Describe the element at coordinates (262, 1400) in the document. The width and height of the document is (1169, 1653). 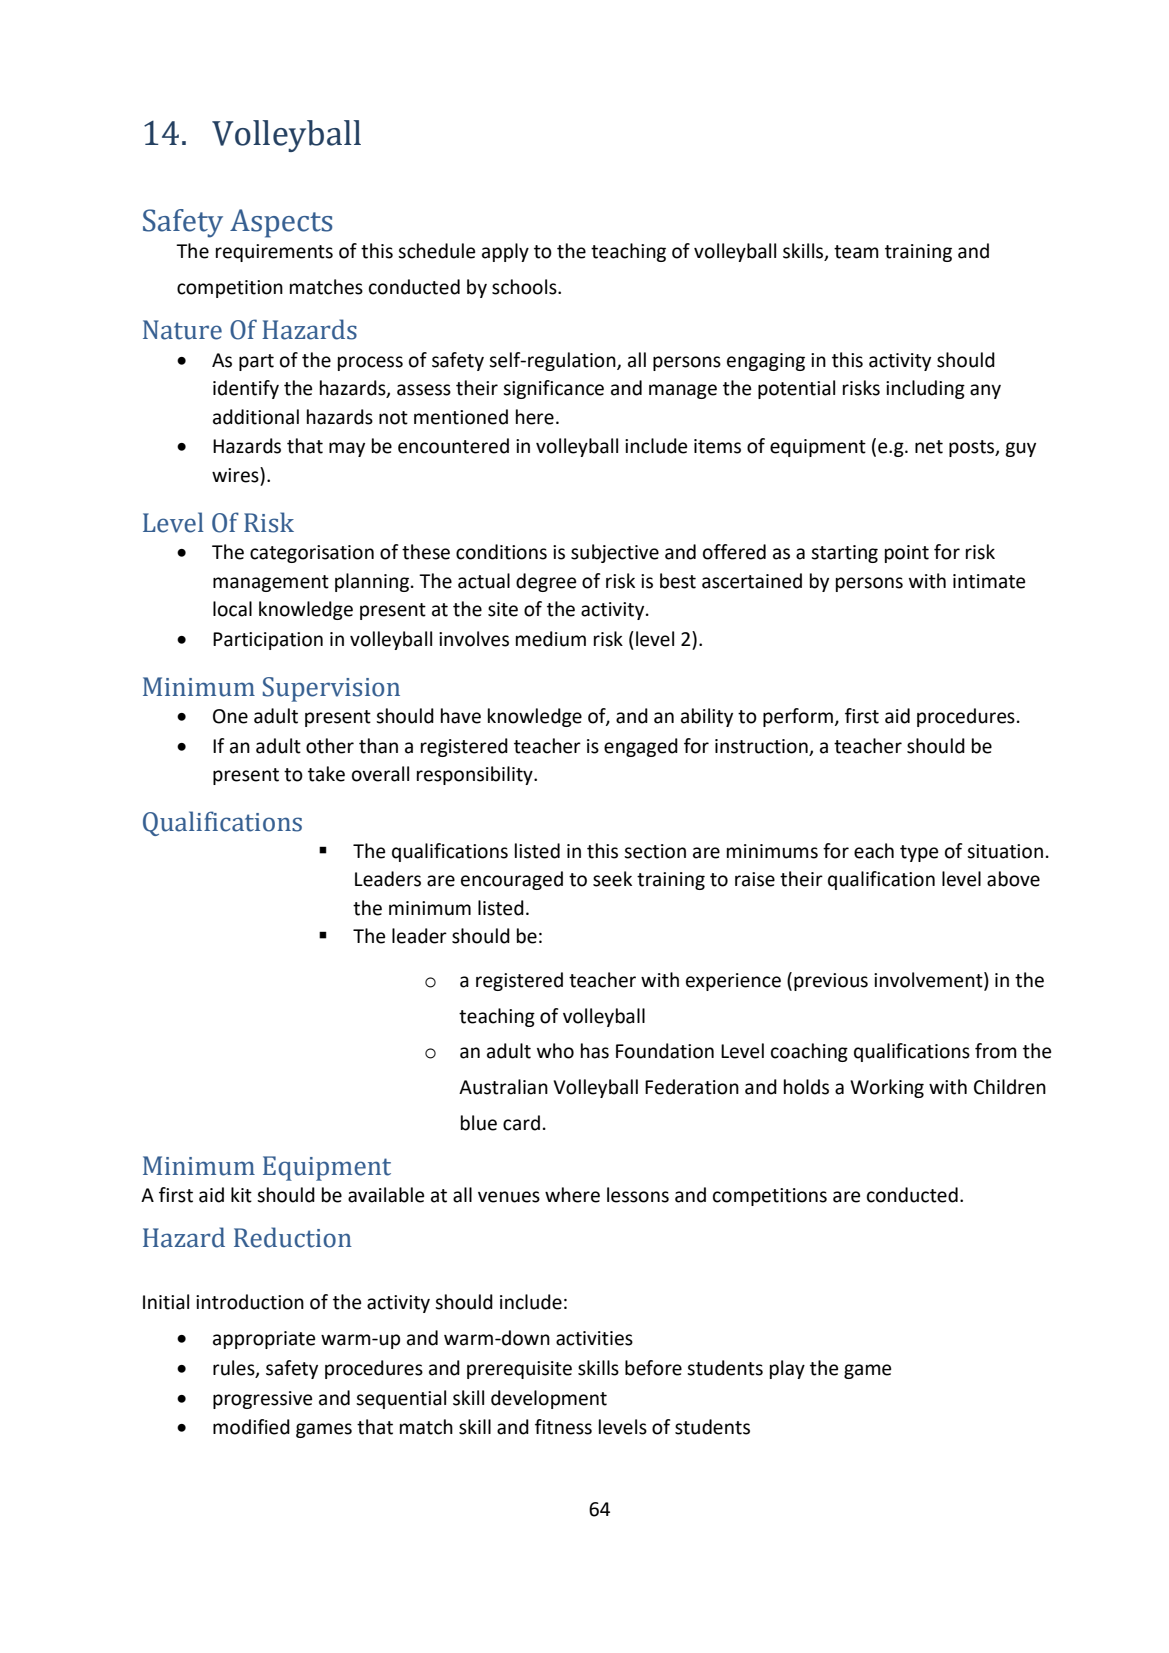
I see `progressive` at that location.
